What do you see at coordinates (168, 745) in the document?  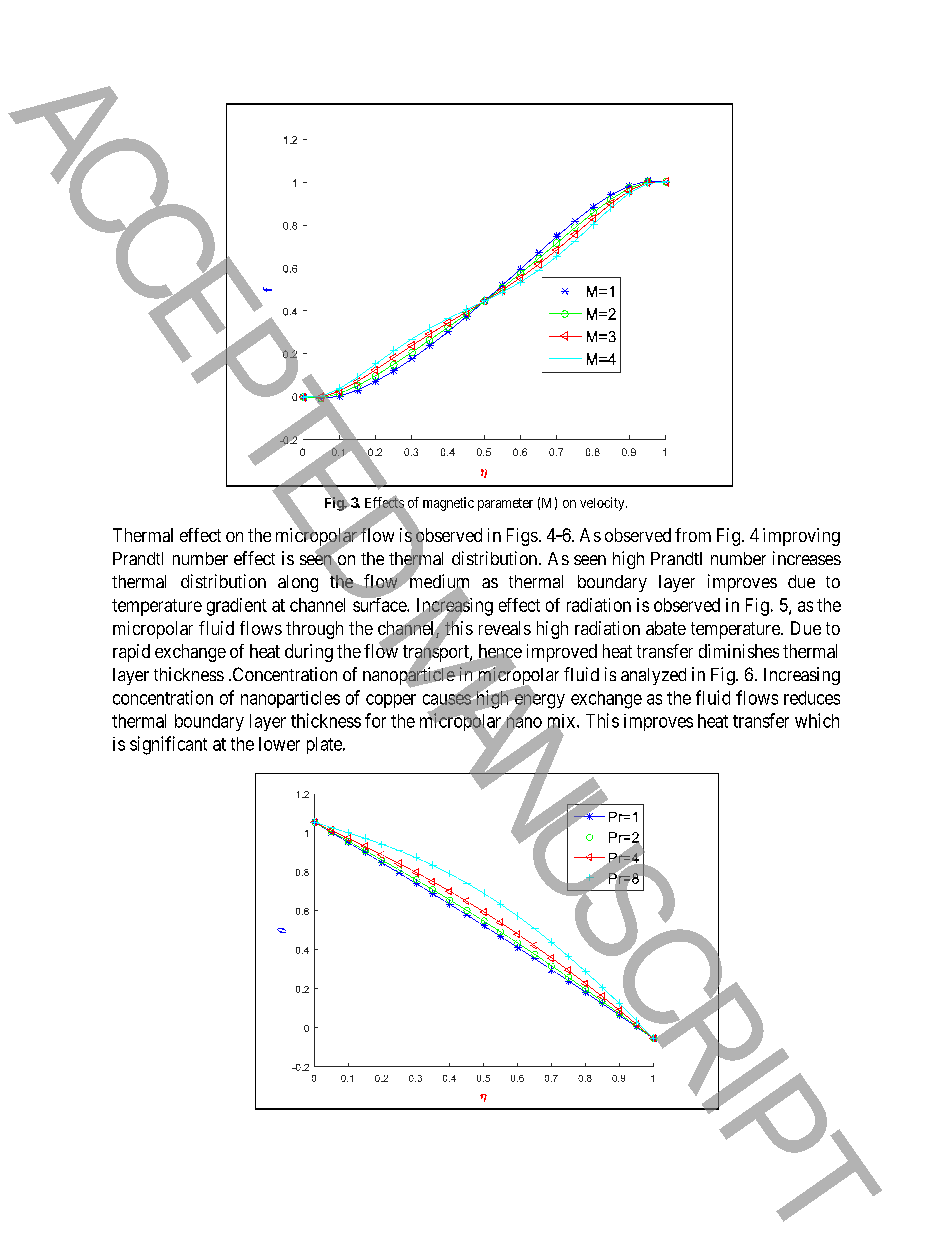 I see `significant` at bounding box center [168, 745].
